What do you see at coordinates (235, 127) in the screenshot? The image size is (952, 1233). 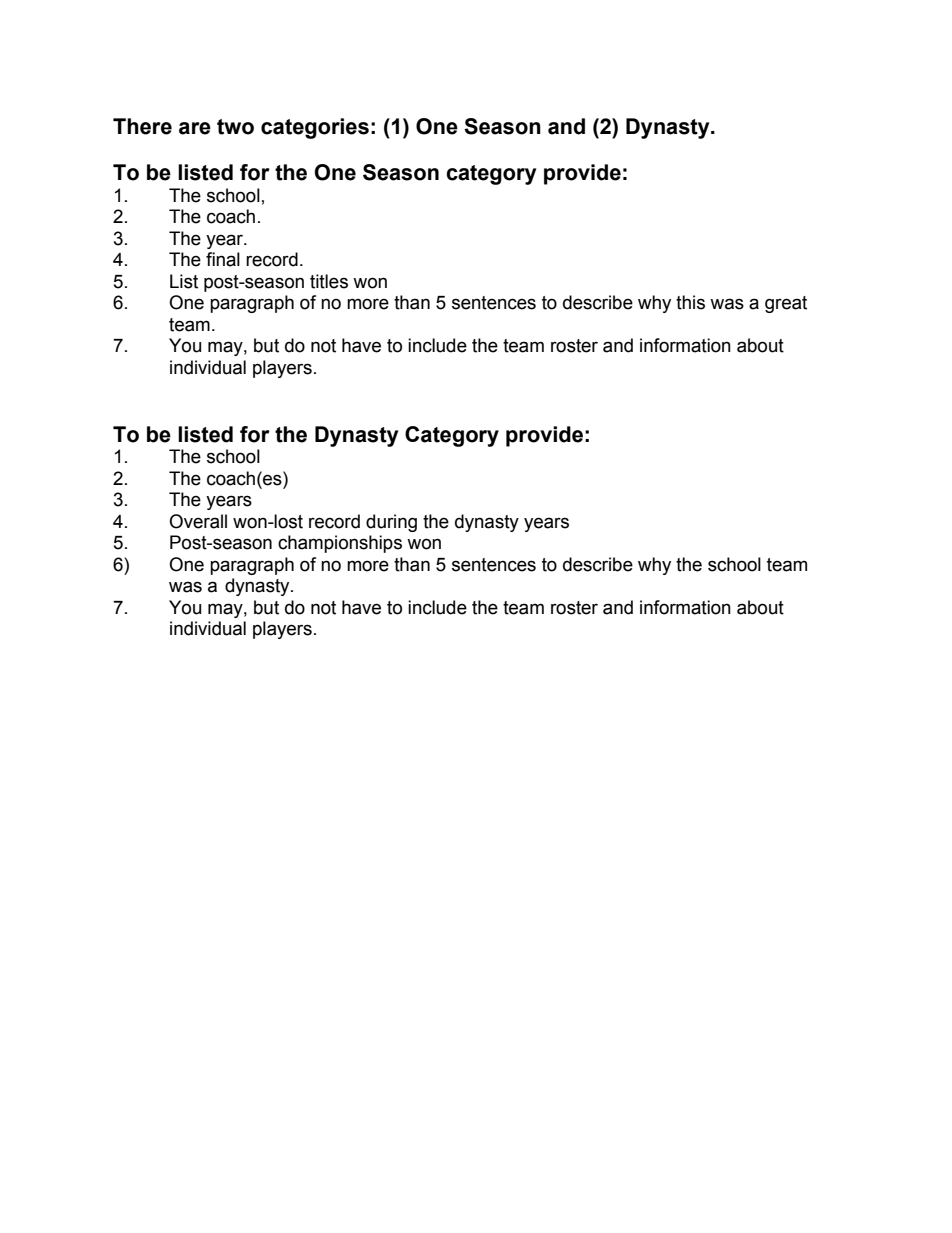 I see `two` at bounding box center [235, 127].
